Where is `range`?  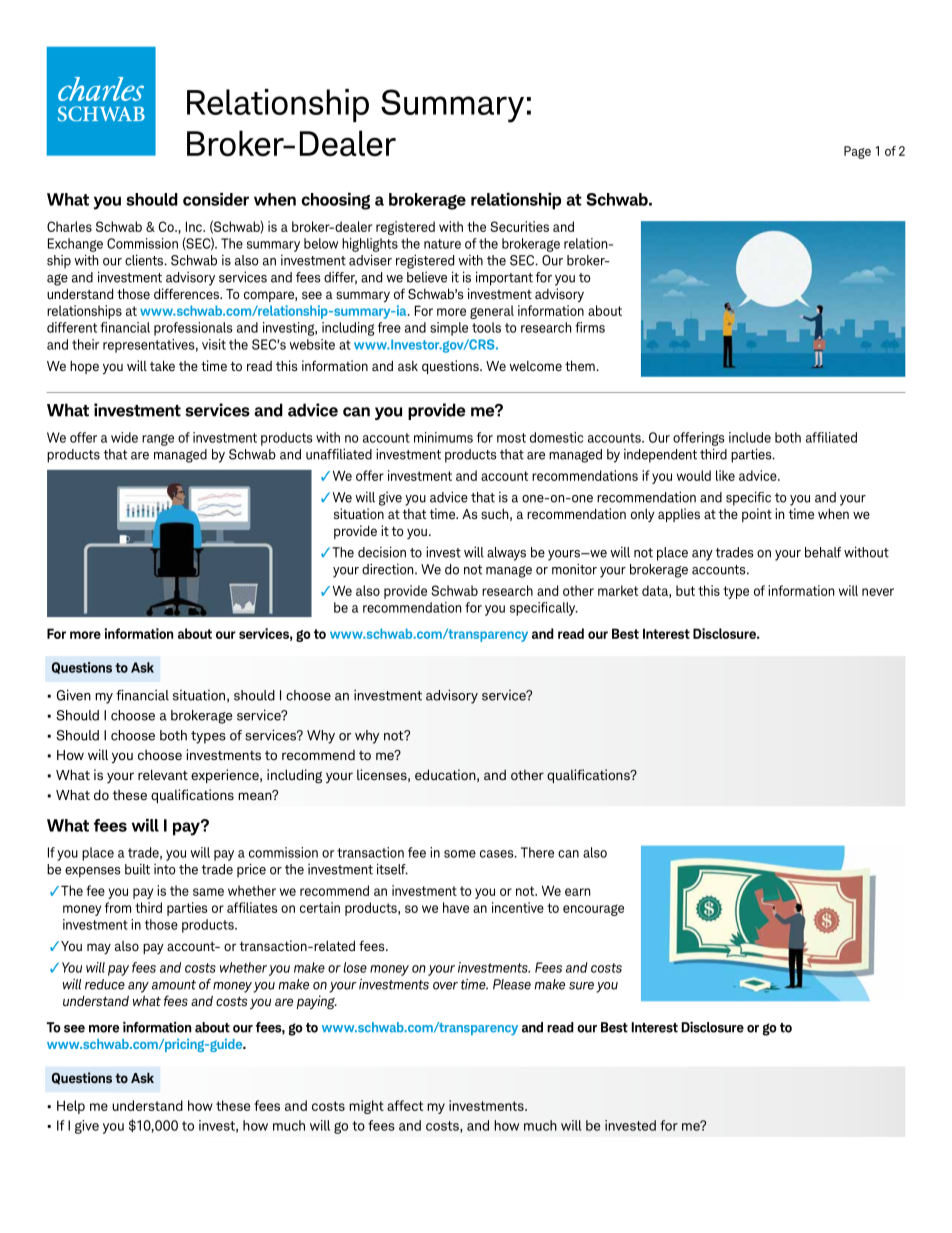 range is located at coordinates (158, 440).
